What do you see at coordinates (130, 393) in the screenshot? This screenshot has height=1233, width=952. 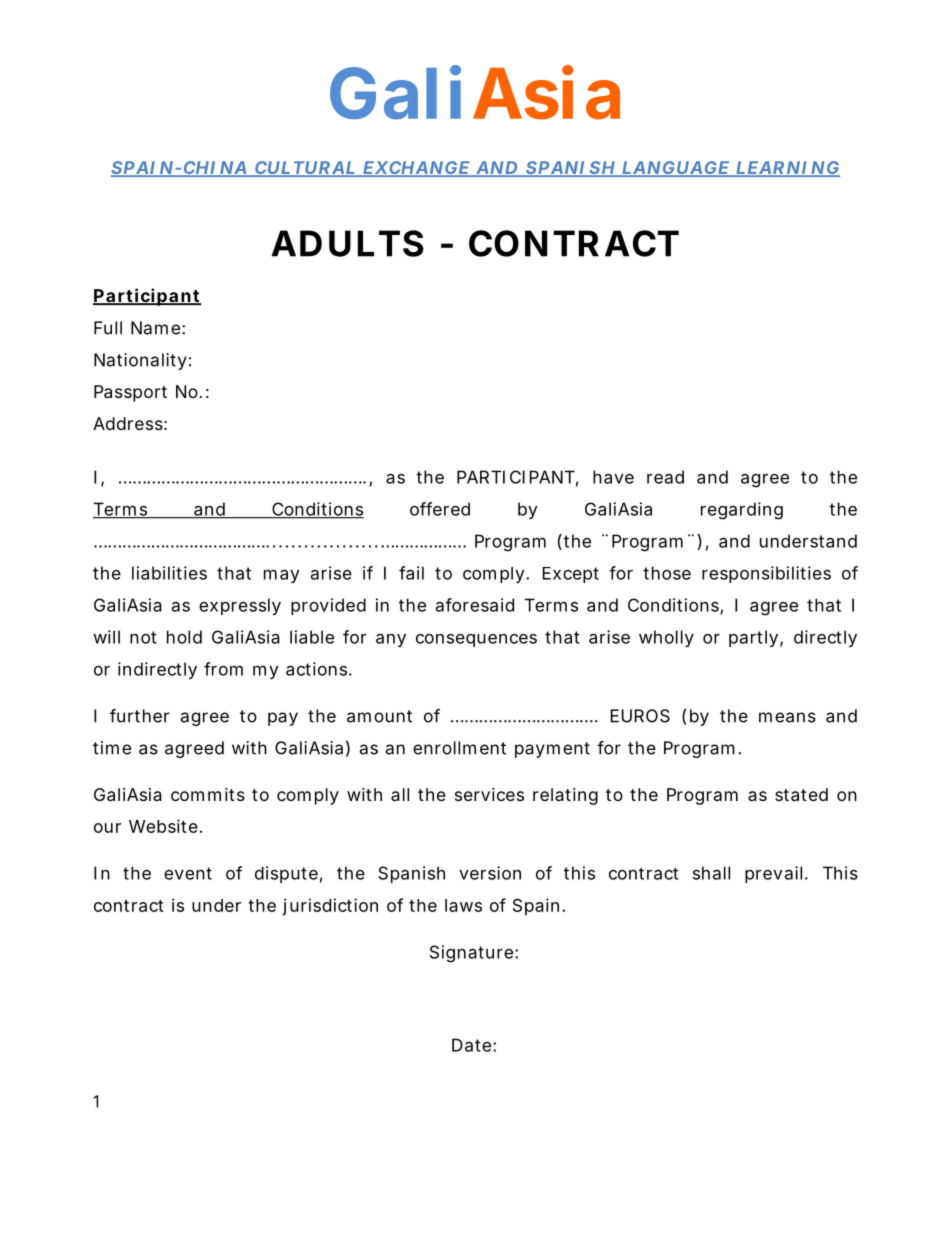 I see `Passport` at bounding box center [130, 393].
